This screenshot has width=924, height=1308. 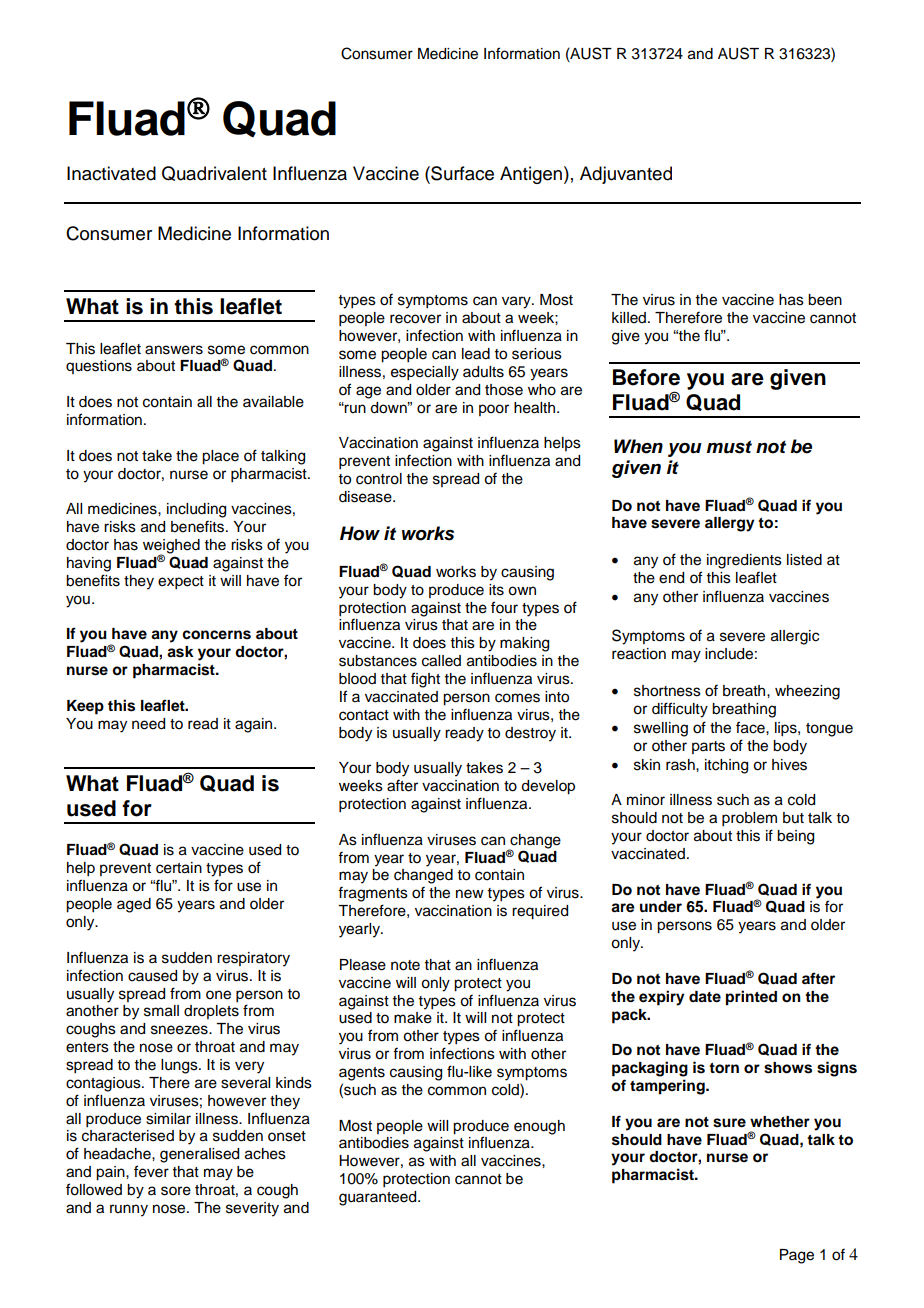 What do you see at coordinates (795, 837) in the screenshot?
I see `being` at bounding box center [795, 837].
